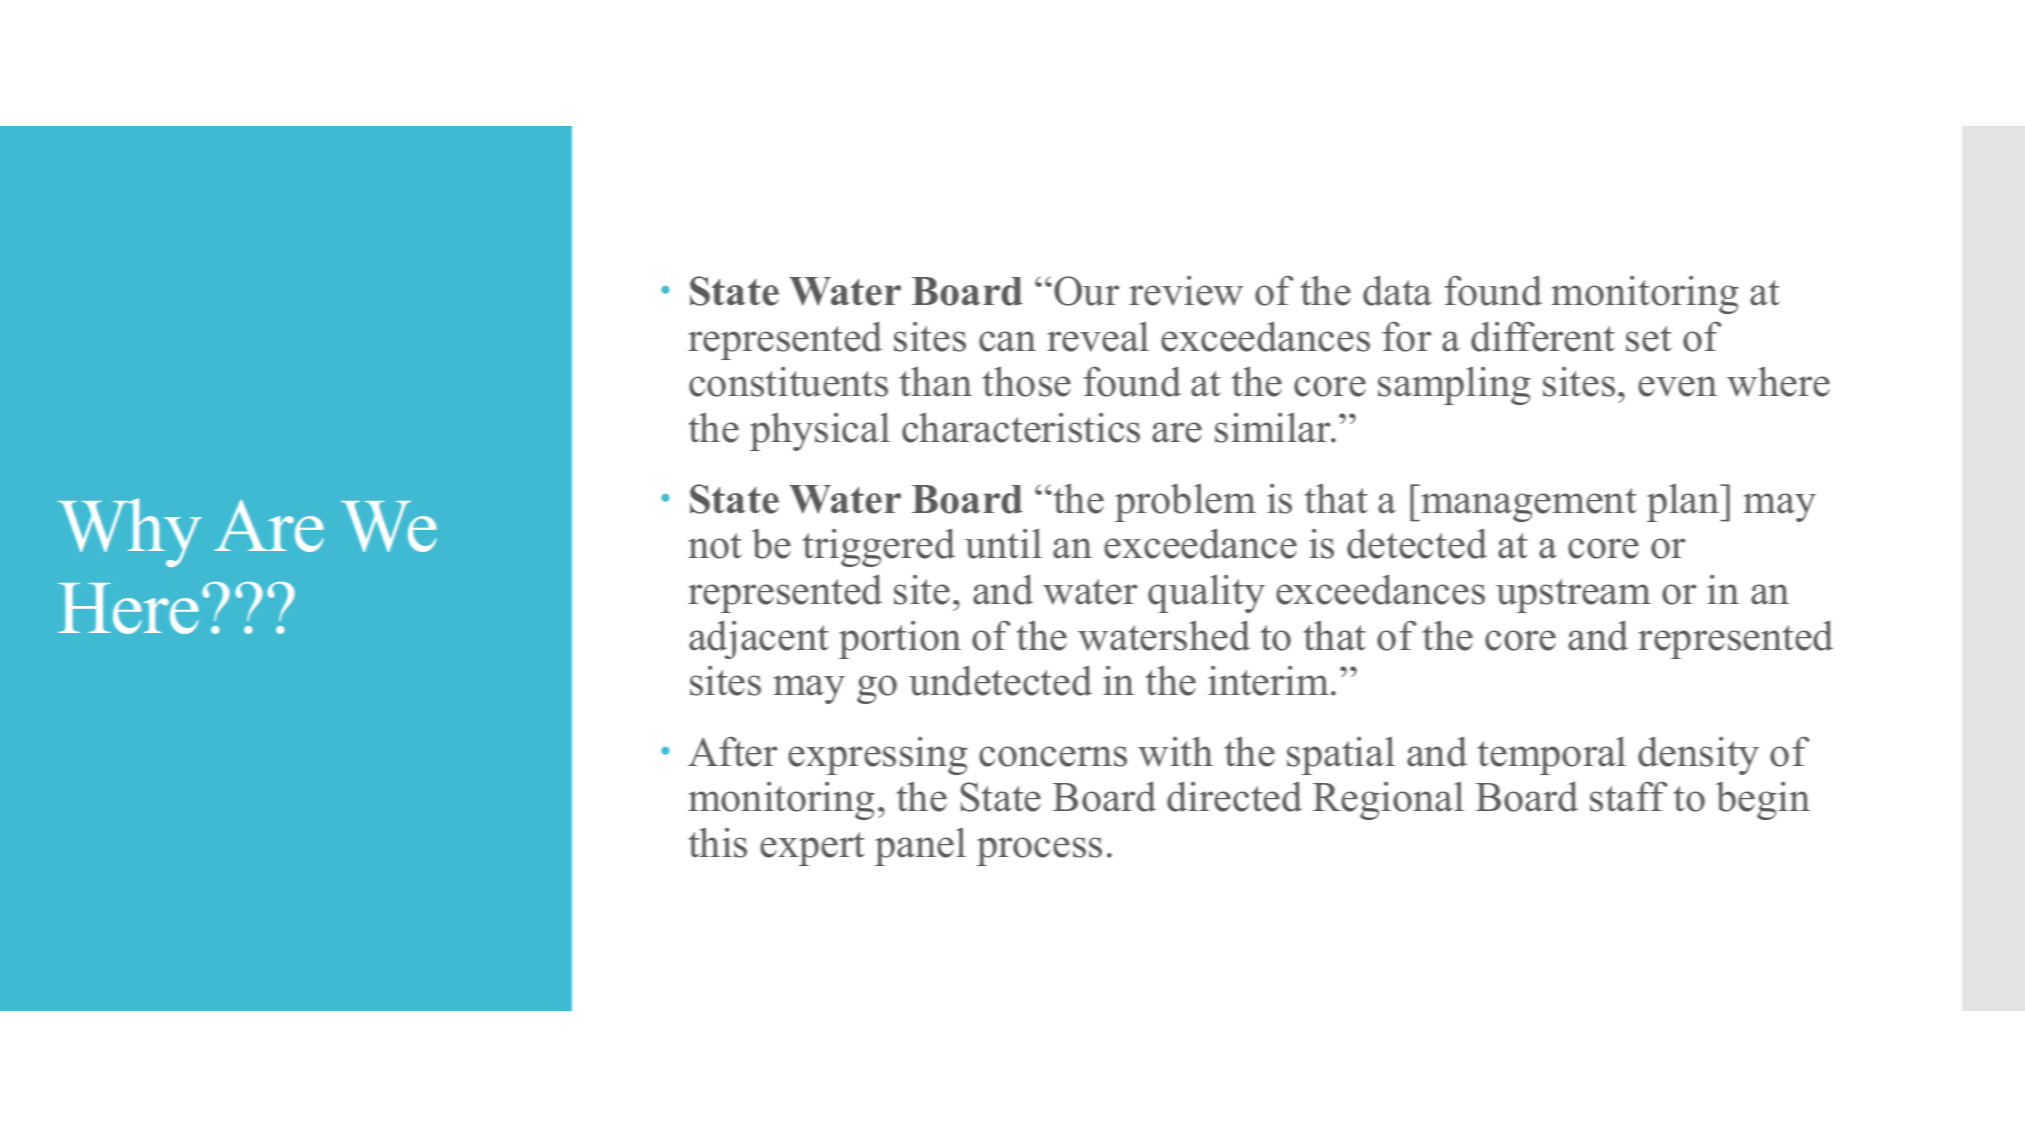  What do you see at coordinates (1086, 291) in the screenshot?
I see `Our` at bounding box center [1086, 291].
